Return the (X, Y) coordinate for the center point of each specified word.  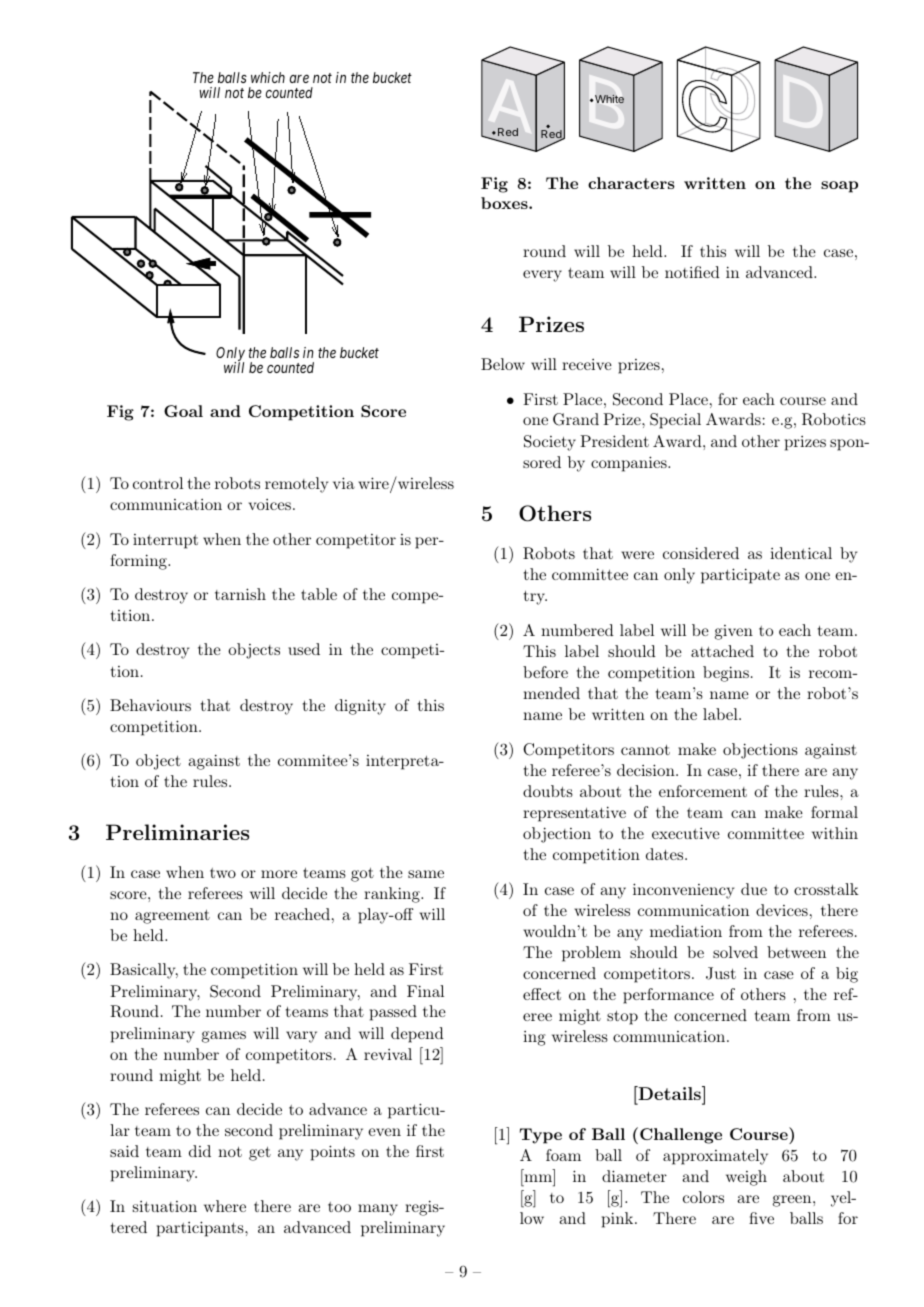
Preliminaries (177, 832)
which (268, 77)
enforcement (703, 791)
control (158, 483)
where (225, 1206)
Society (550, 443)
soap (839, 187)
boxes (505, 203)
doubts (548, 791)
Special (675, 421)
